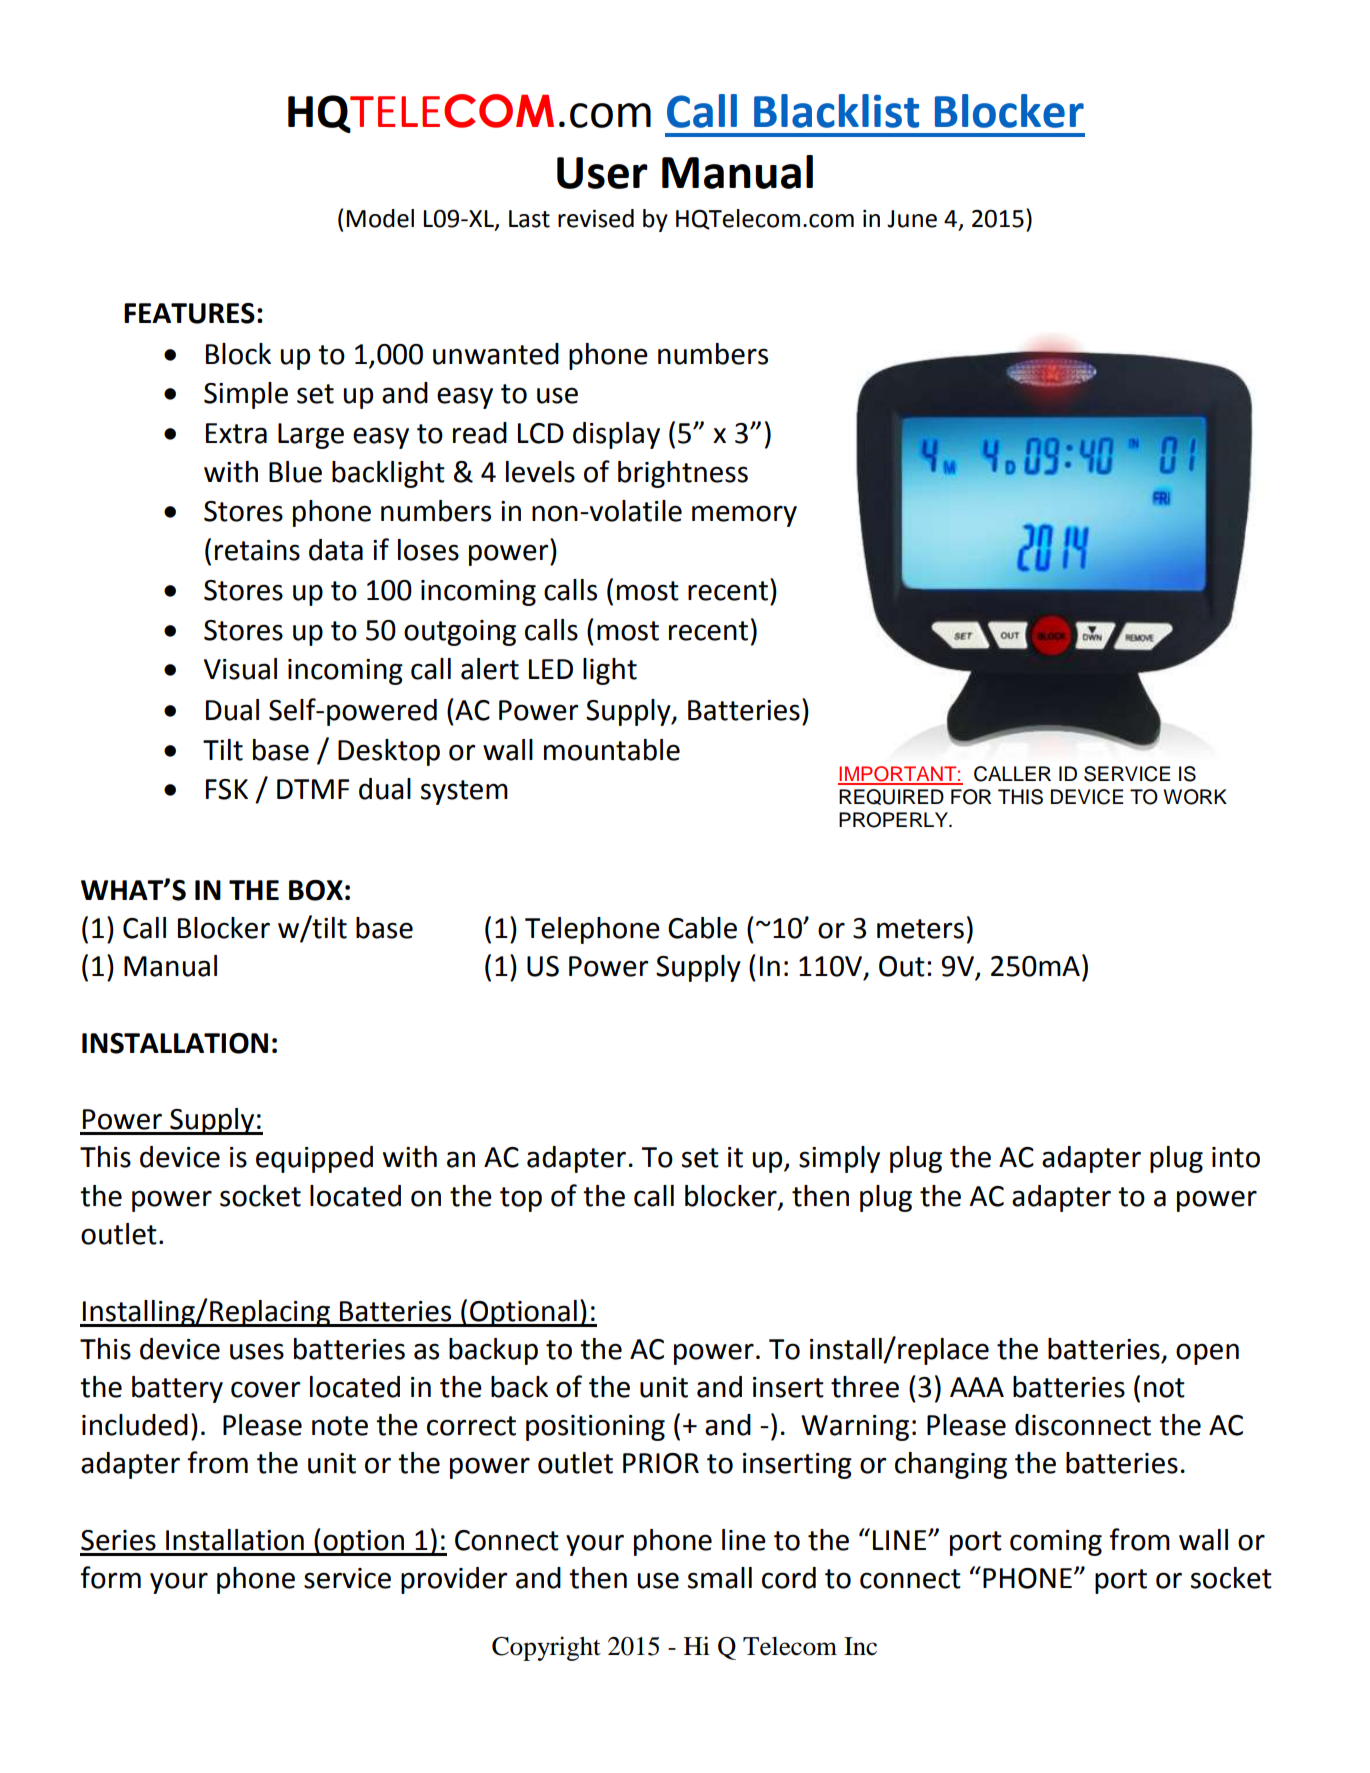 This document has height=1773, width=1370. What do you see at coordinates (111, 1577) in the document?
I see `form` at bounding box center [111, 1577].
